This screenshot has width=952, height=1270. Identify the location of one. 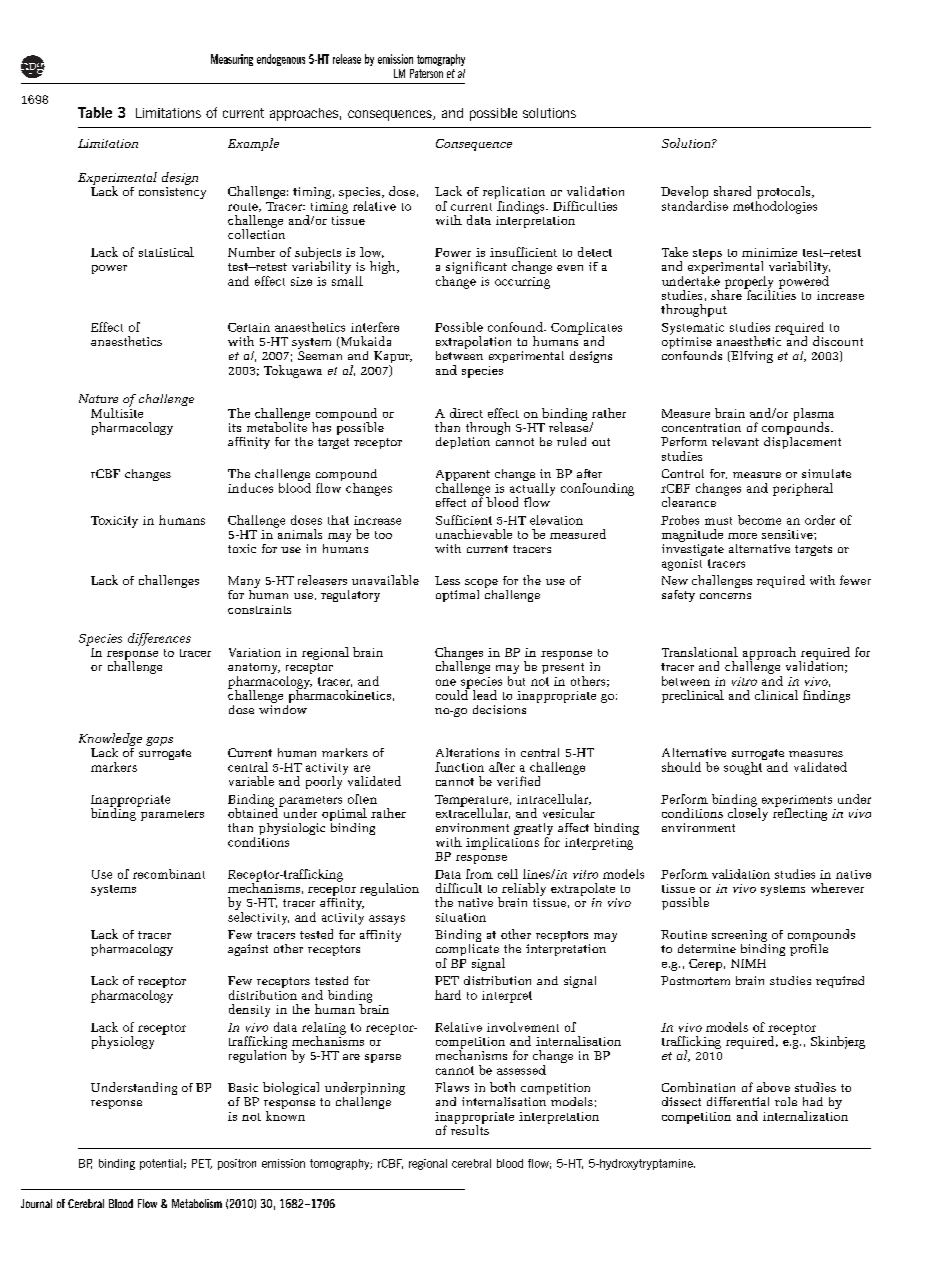
(446, 682).
